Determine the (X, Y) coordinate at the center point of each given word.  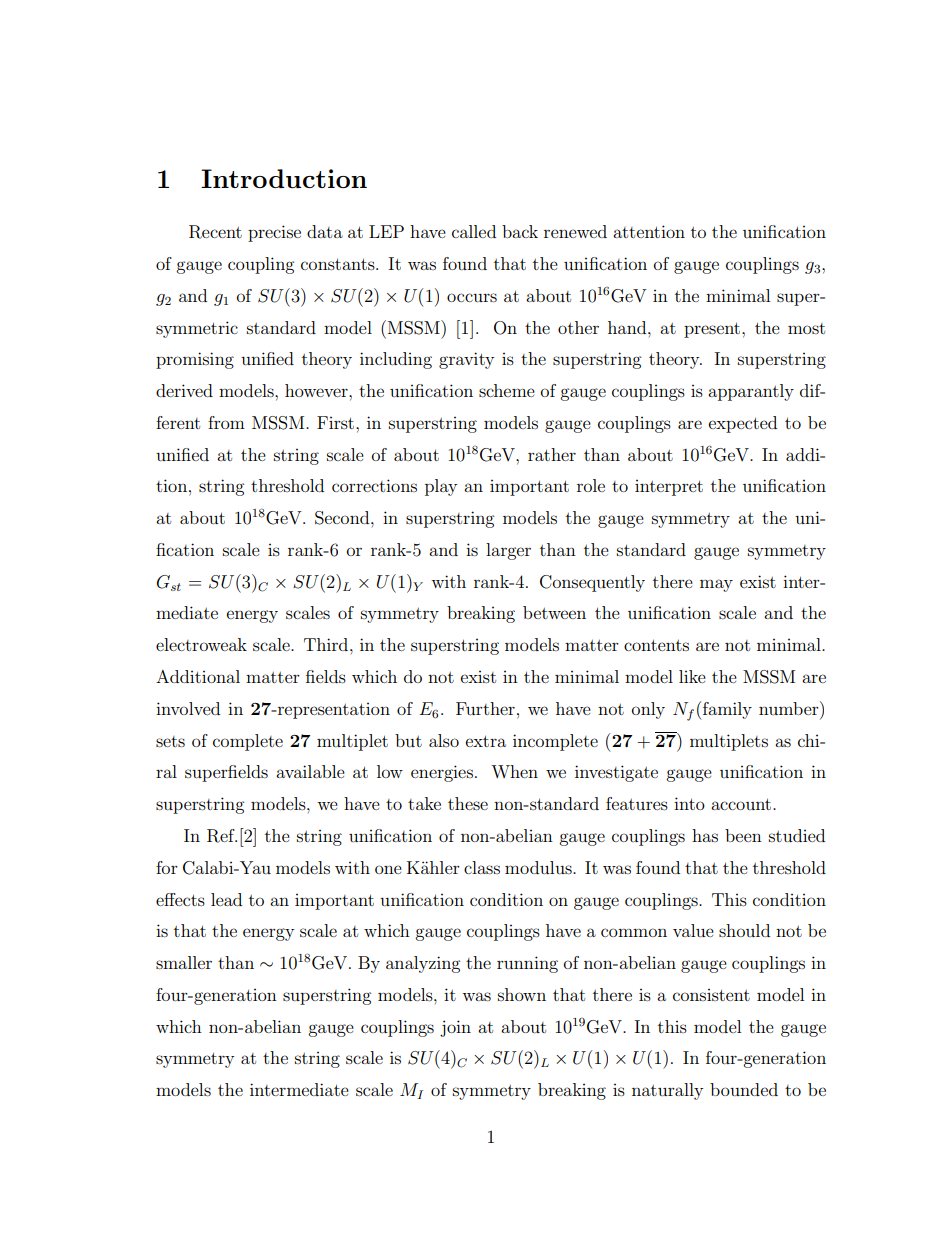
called (474, 231)
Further (485, 708)
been (743, 835)
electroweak (201, 644)
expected (743, 424)
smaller (184, 962)
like (692, 676)
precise (274, 233)
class (482, 867)
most (806, 328)
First (335, 422)
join (455, 1028)
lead (226, 899)
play (441, 487)
